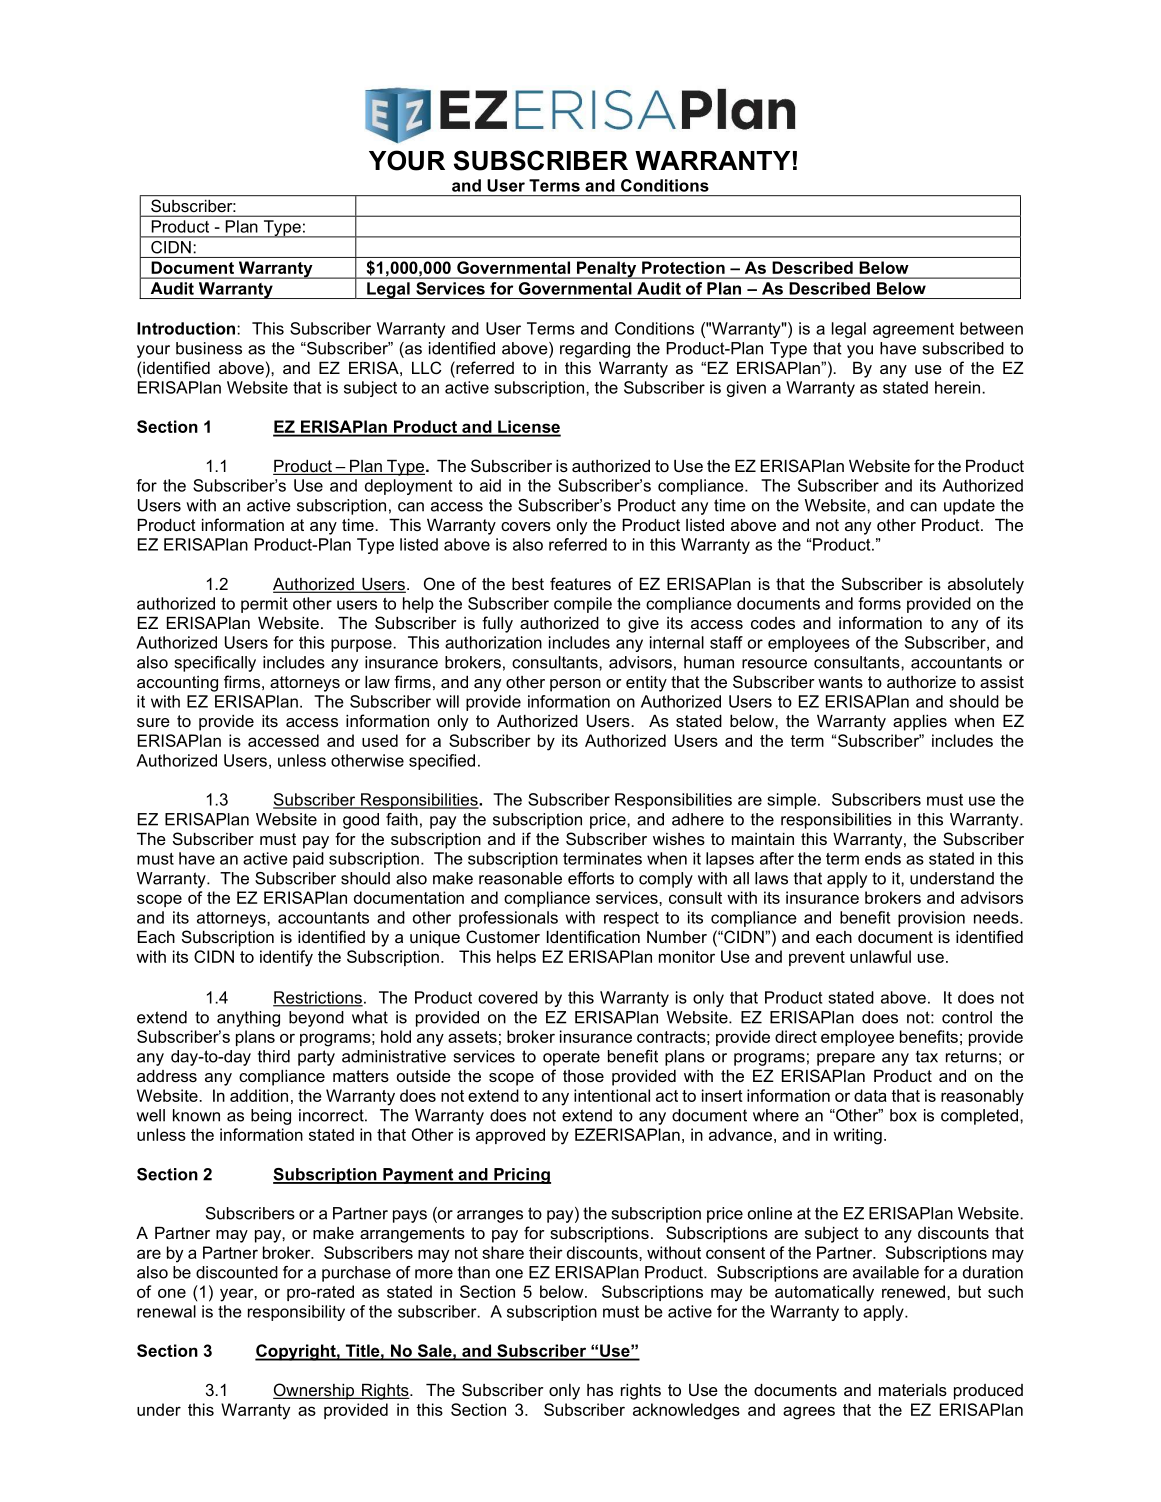 The height and width of the image is (1502, 1161). Describe the element at coordinates (913, 1390) in the image. I see `materials` at that location.
